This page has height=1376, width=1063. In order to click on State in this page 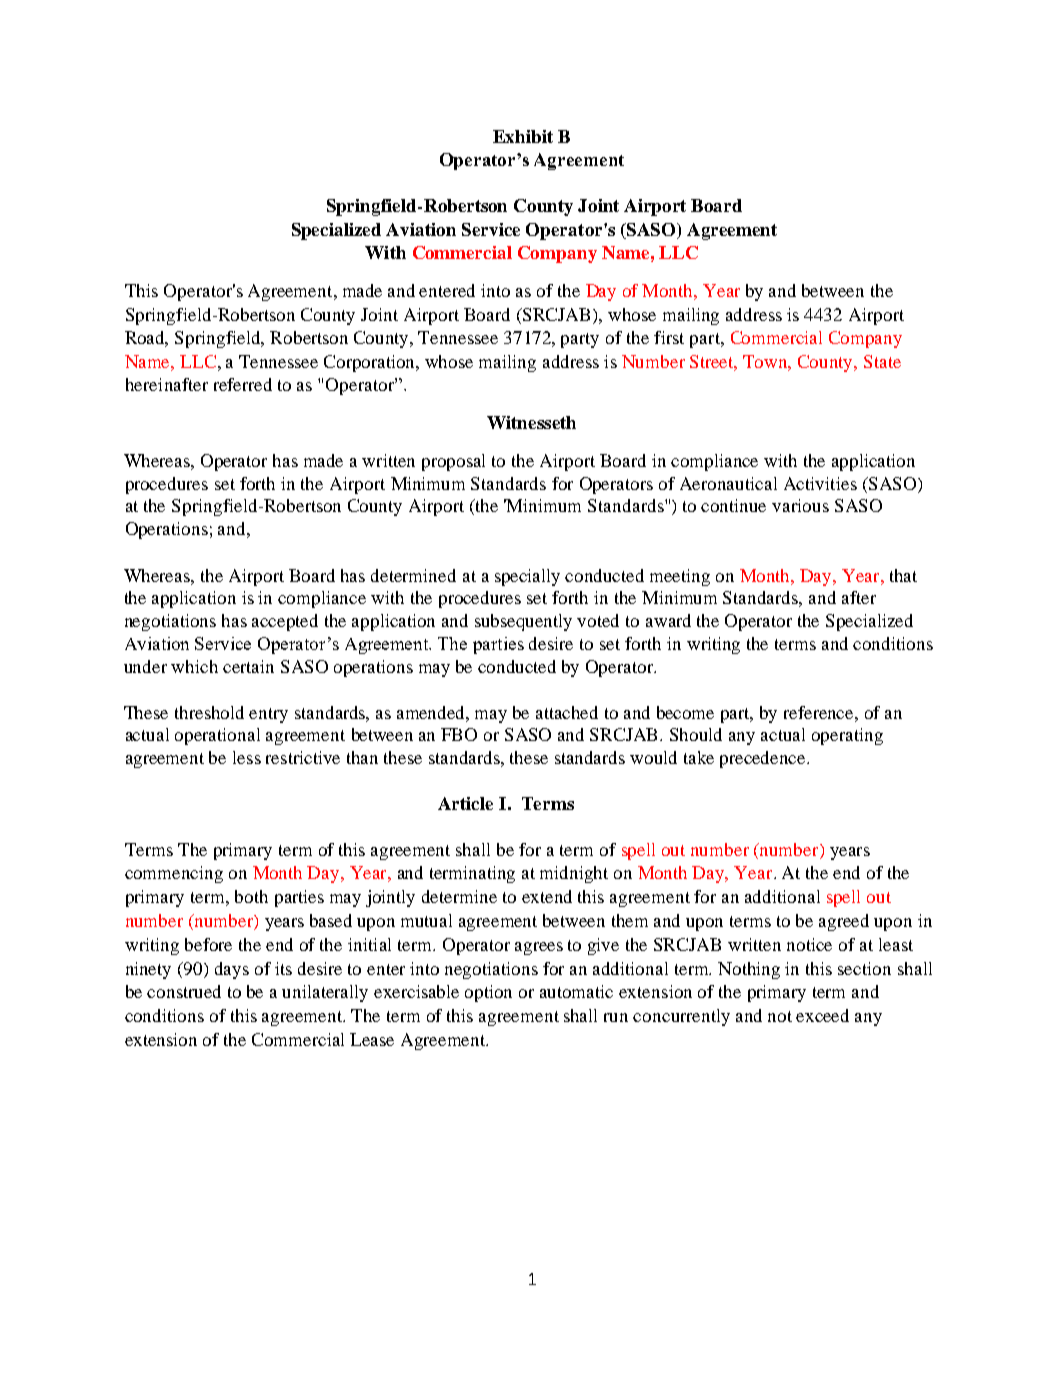, I will do `click(882, 361)`.
